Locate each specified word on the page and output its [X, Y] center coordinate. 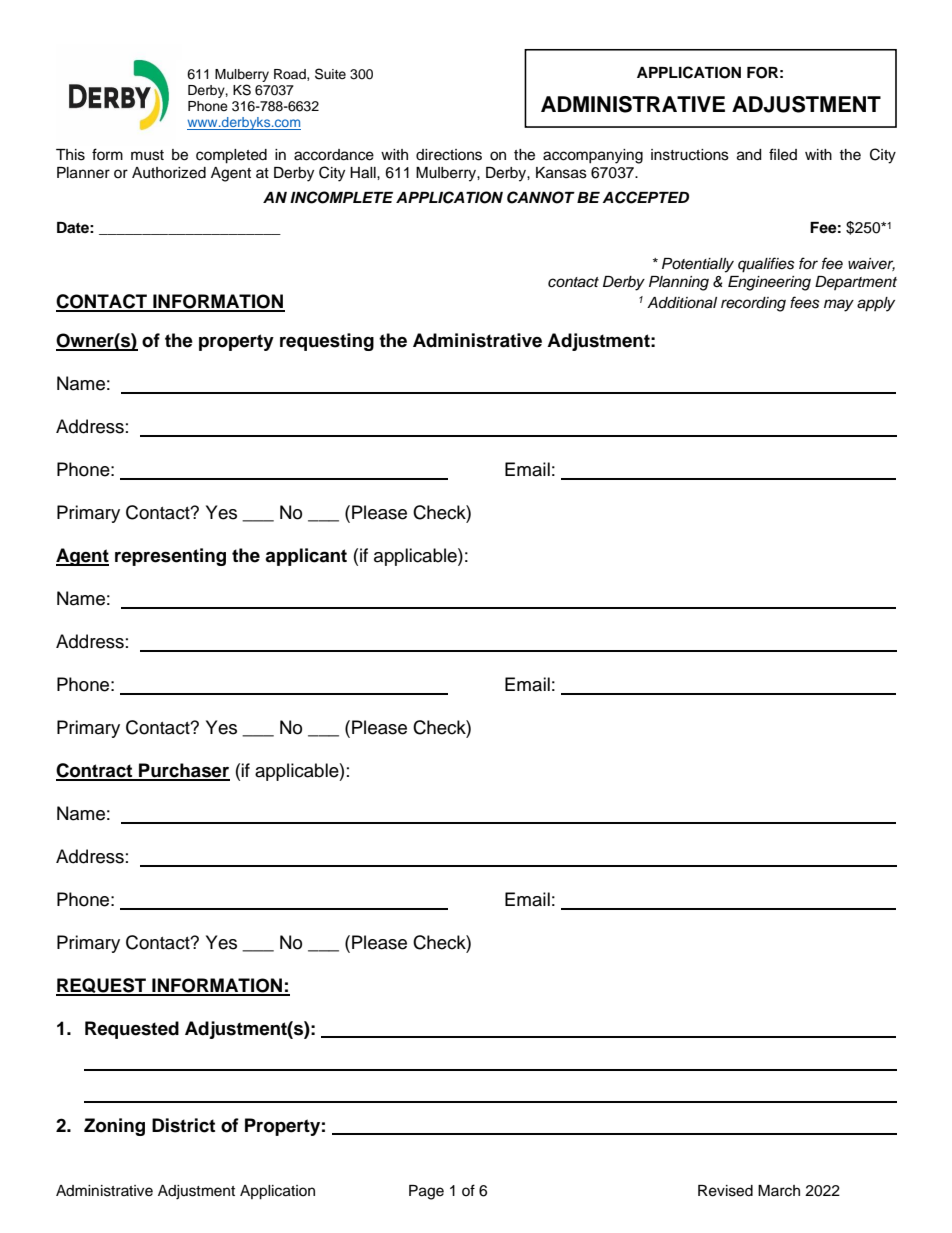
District [183, 1125]
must [147, 155]
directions [449, 155]
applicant [306, 557]
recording [753, 304]
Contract [95, 771]
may [839, 305]
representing [170, 557]
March [779, 1191]
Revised [725, 1191]
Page [426, 1192]
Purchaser [183, 771]
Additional [682, 303]
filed [783, 154]
